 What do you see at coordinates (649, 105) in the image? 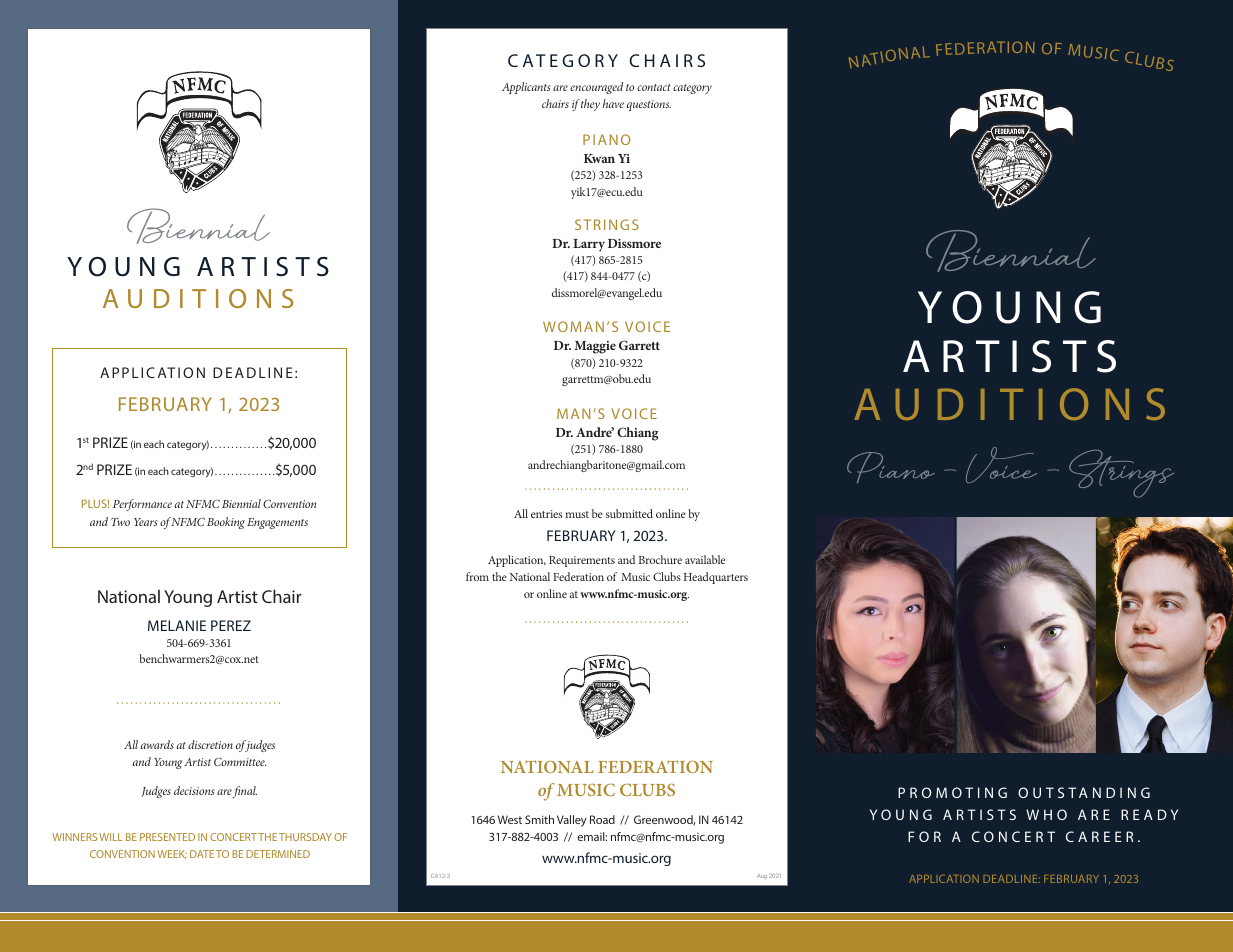
I see `questions` at bounding box center [649, 105].
